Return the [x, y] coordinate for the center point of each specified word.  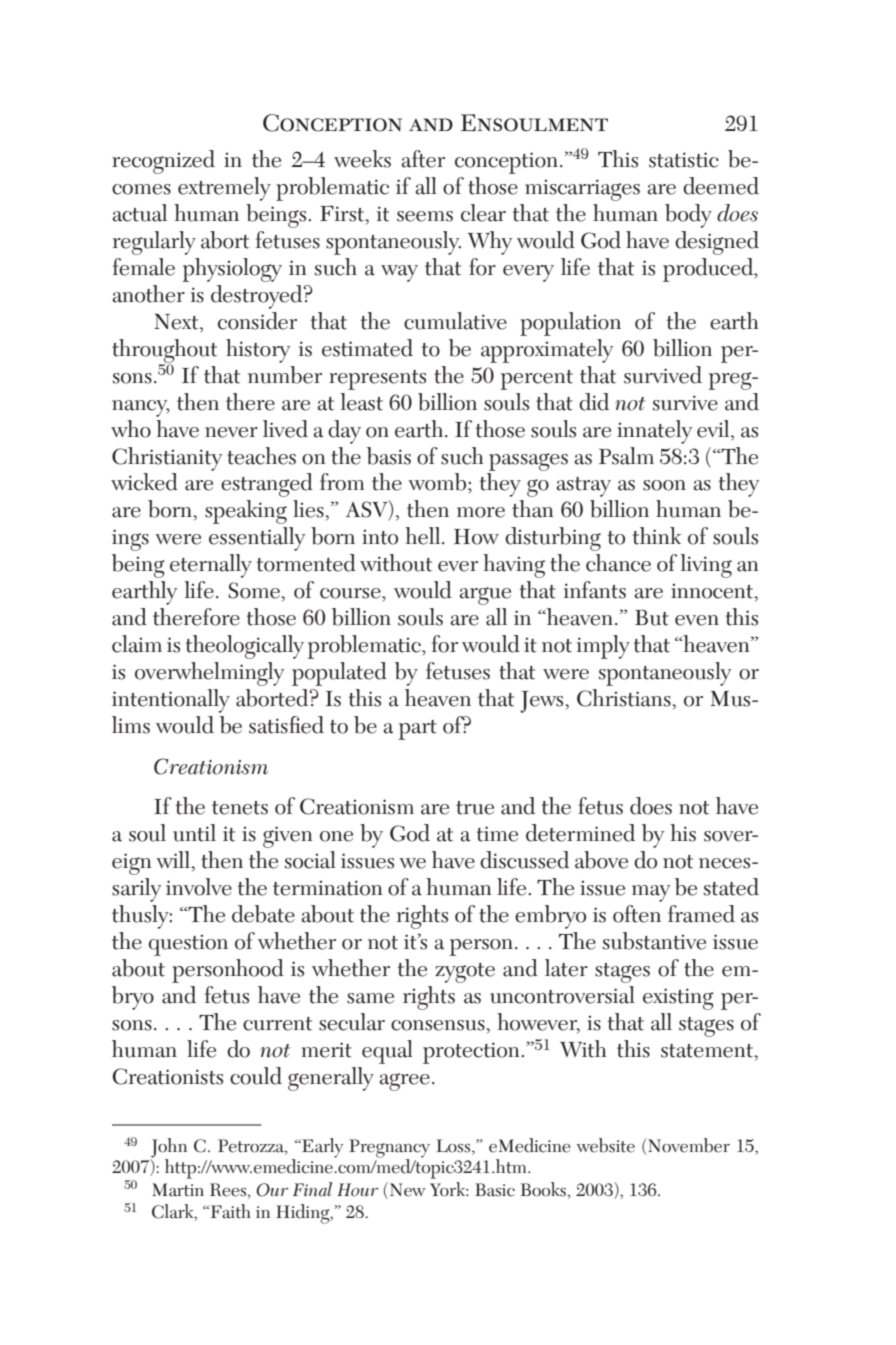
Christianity [167, 459]
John [169, 1149]
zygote [465, 973]
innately [654, 432]
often [637, 914]
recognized [163, 162]
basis [389, 456]
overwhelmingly [209, 674]
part [418, 730]
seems [425, 216]
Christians [625, 698]
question [188, 945]
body [688, 216]
